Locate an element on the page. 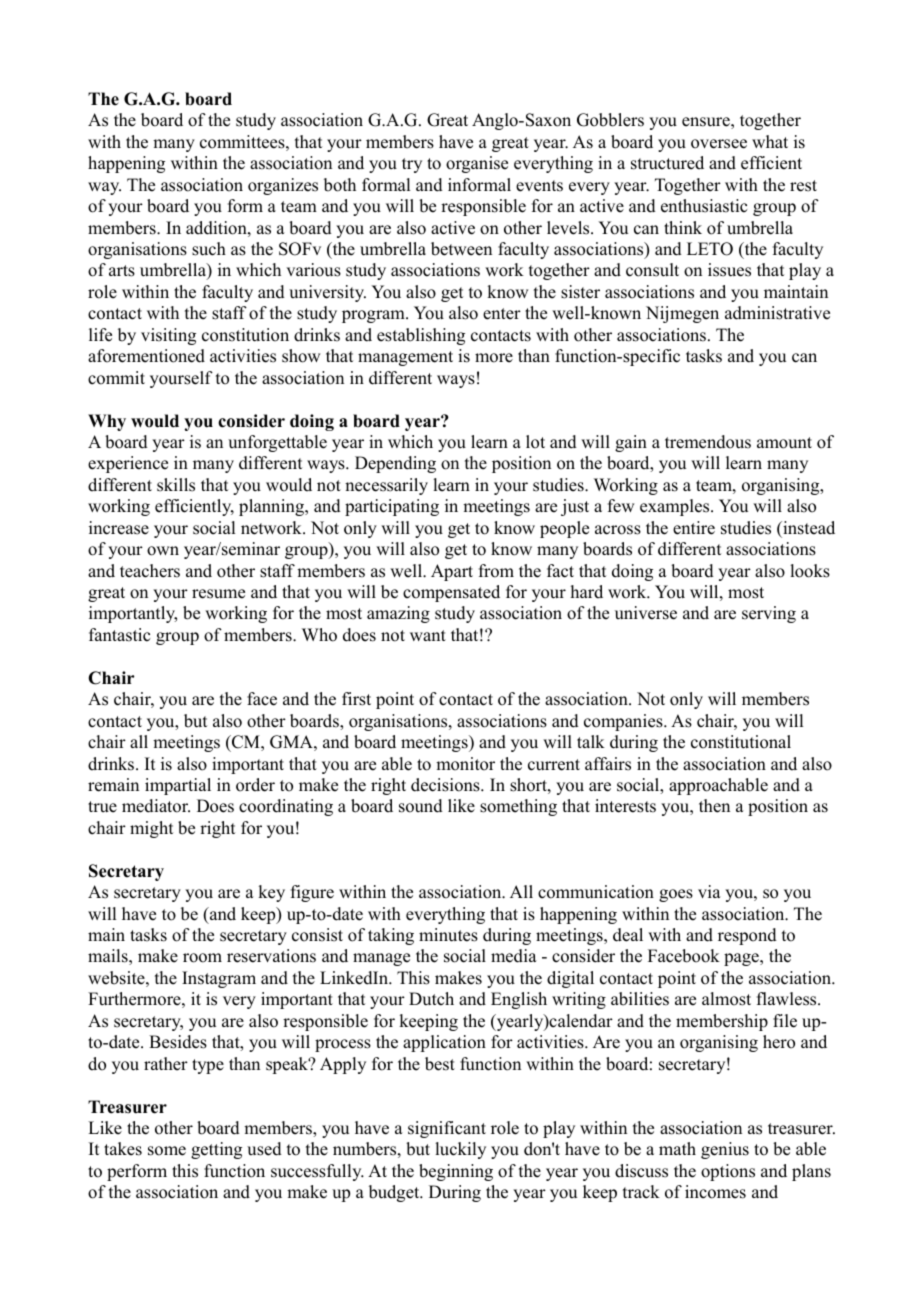 The width and height of the page is (924, 1308). oversee is located at coordinates (719, 144).
